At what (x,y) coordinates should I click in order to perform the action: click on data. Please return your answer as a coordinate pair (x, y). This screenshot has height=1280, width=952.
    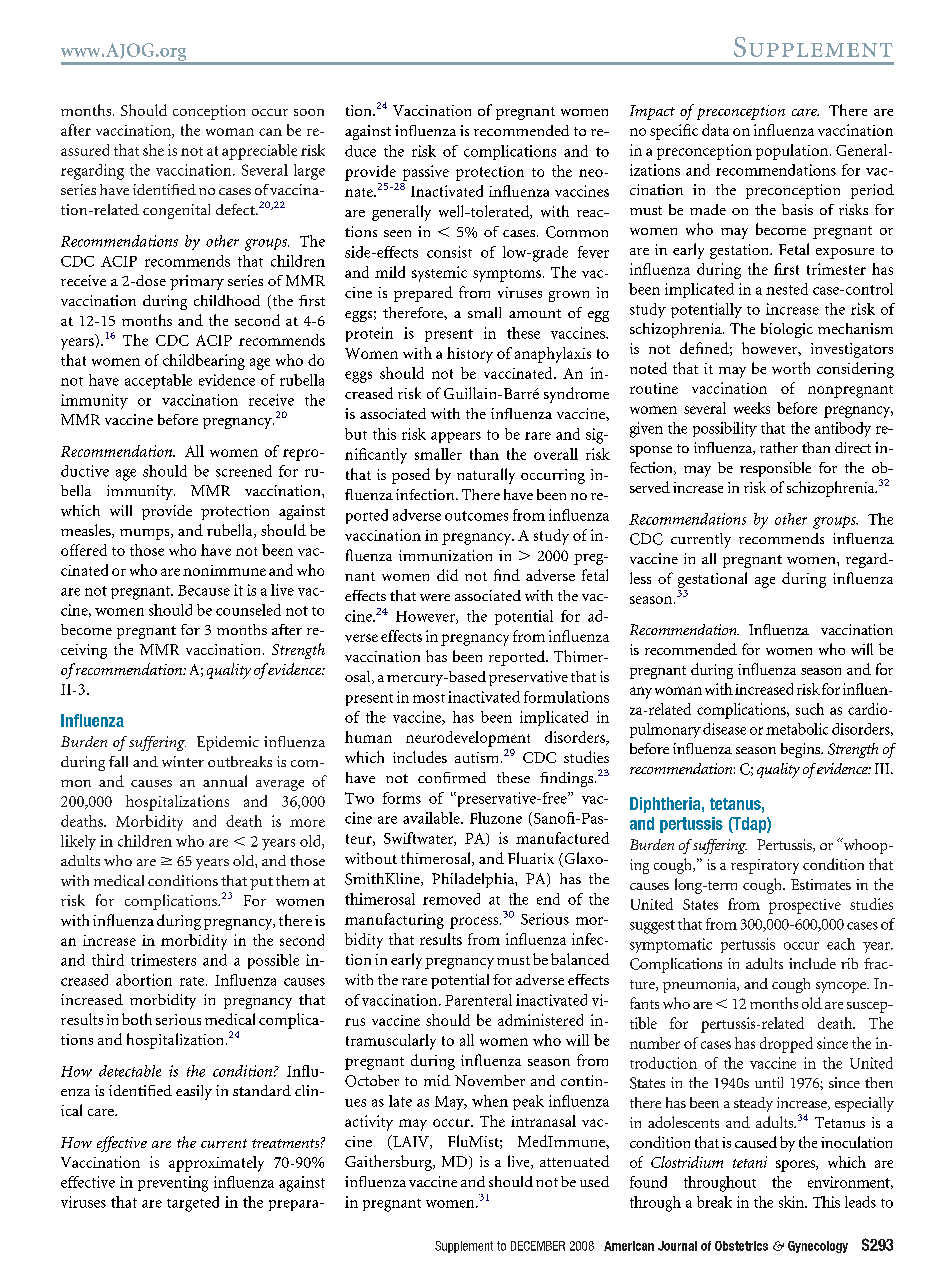
    Looking at the image, I should click on (715, 130).
